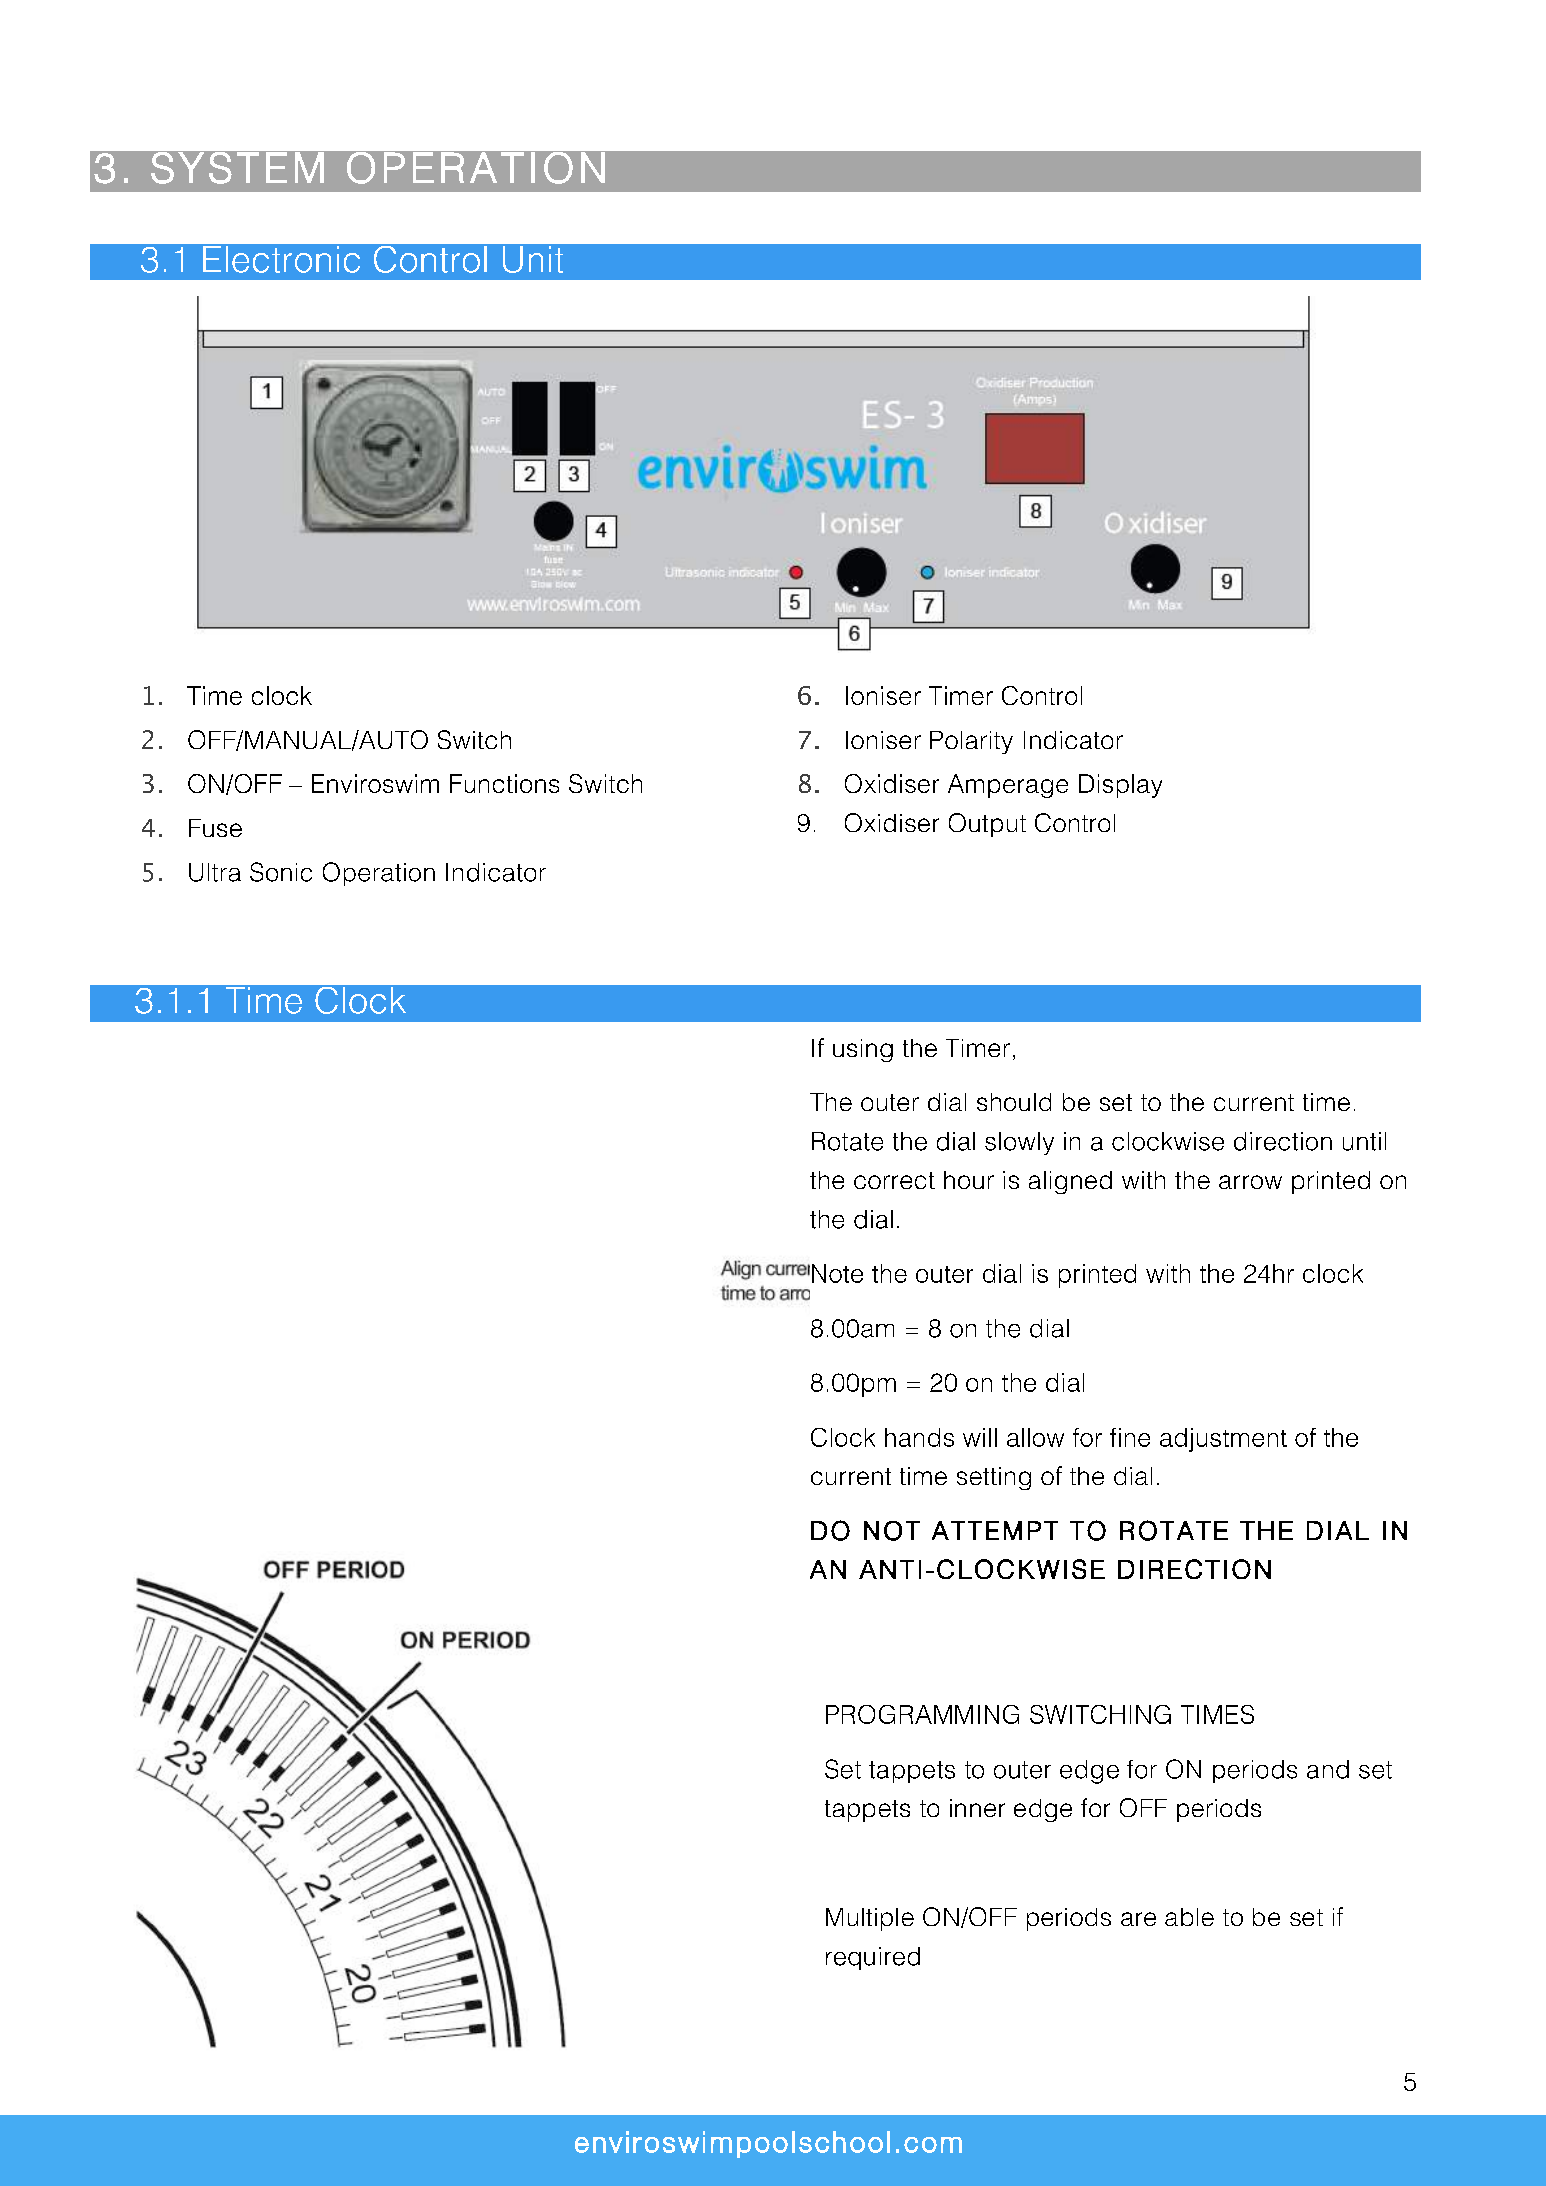 The image size is (1546, 2186). Describe the element at coordinates (995, 1530) in the screenshot. I see `ATTEMPT` at that location.
